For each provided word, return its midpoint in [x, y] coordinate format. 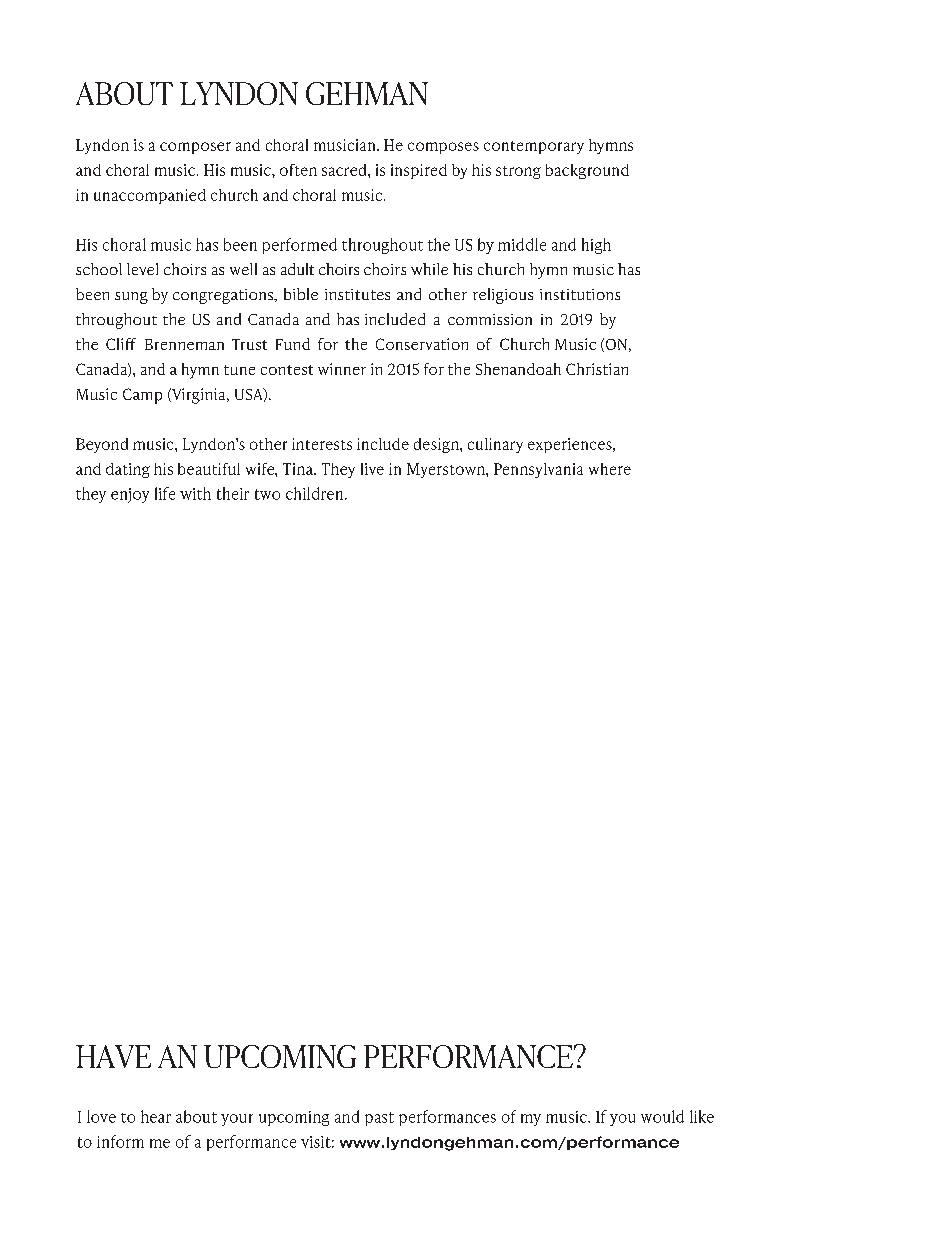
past [379, 1119]
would [662, 1116]
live [372, 469]
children [314, 493]
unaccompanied [150, 196]
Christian [597, 369]
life [165, 493]
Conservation [422, 344]
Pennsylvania [538, 470]
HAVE [113, 1056]
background [587, 171]
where [610, 469]
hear [156, 1116]
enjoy [130, 495]
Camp [142, 396]
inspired [419, 171]
